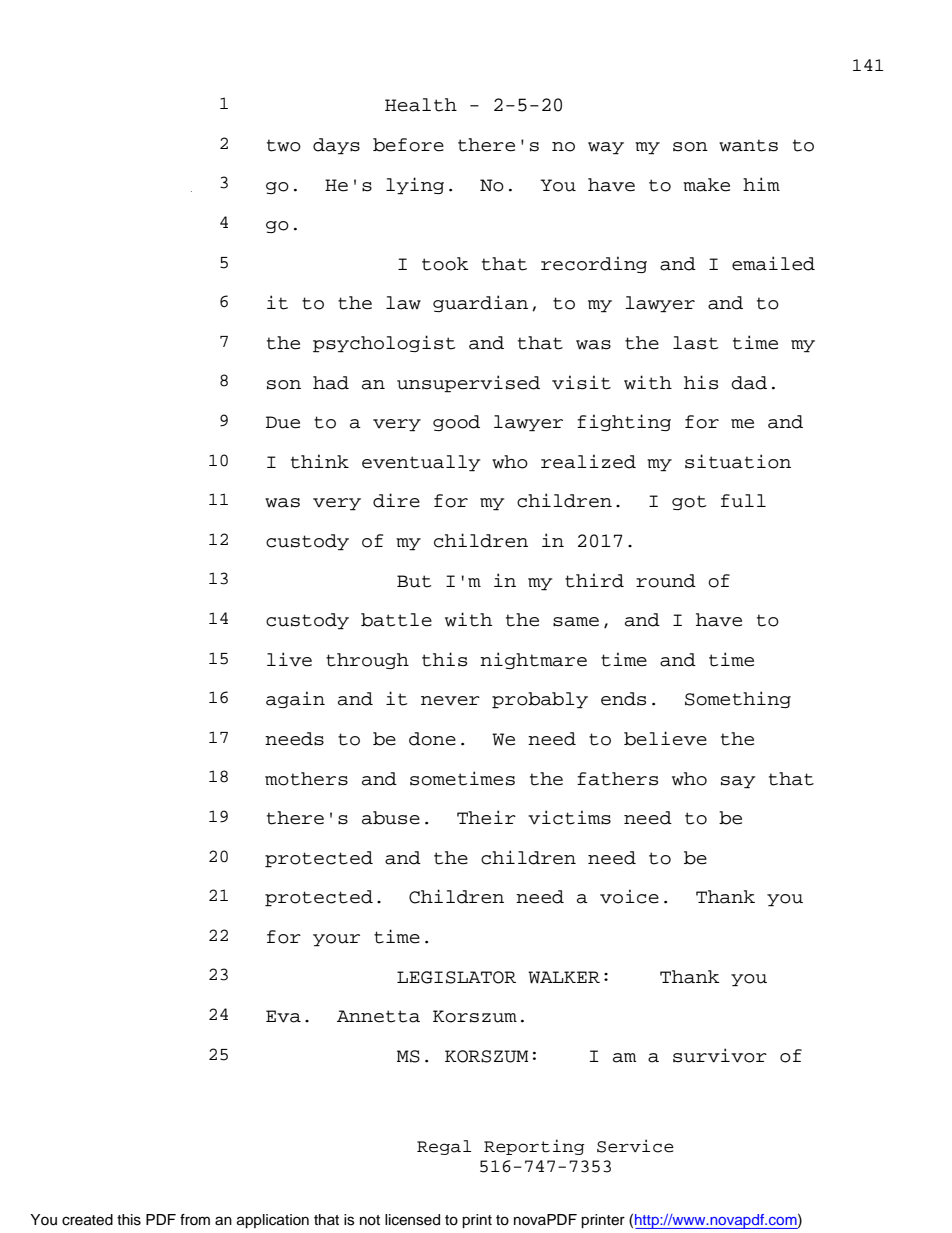  What do you see at coordinates (195, 1220) in the screenshot?
I see `from` at bounding box center [195, 1220].
